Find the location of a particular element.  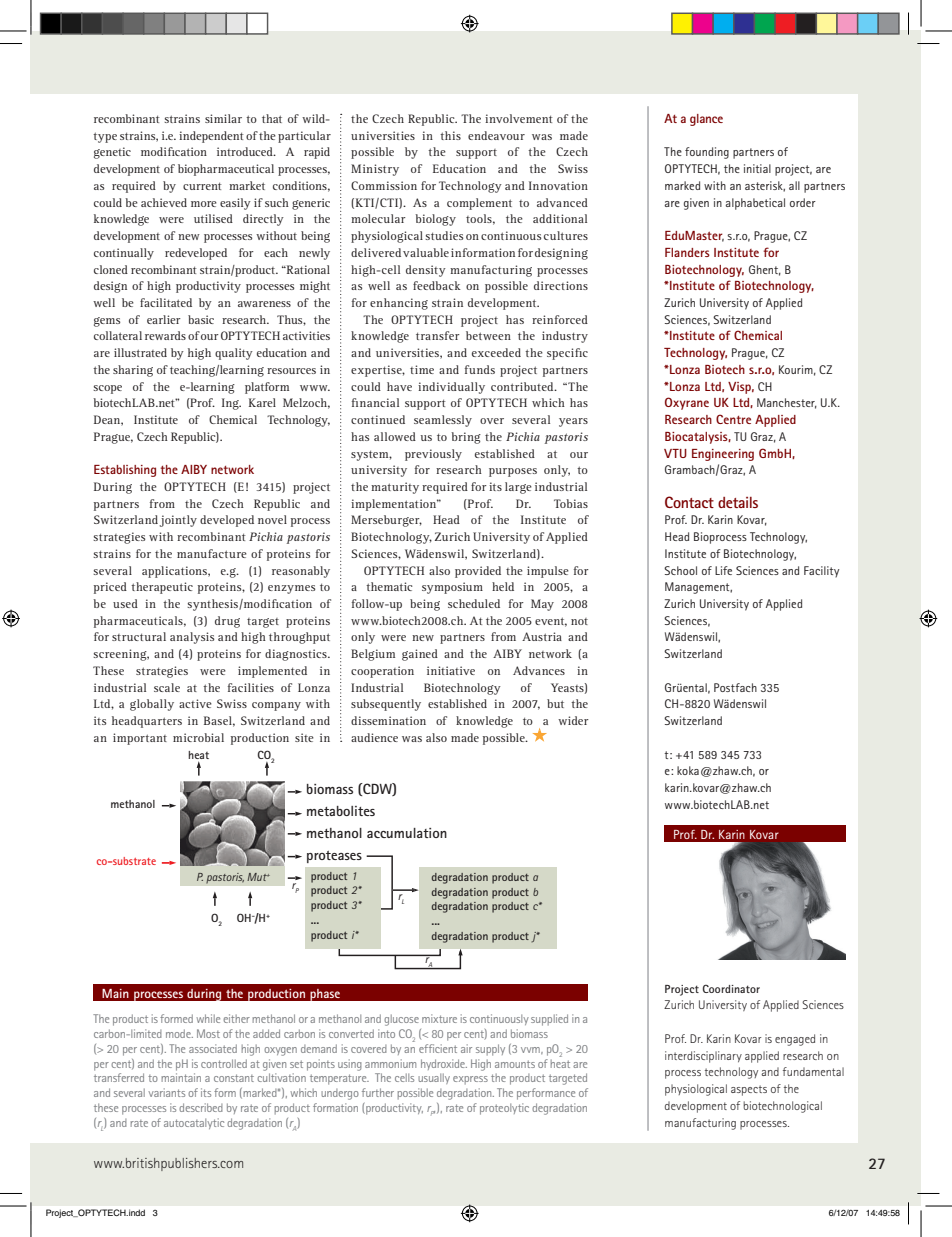

basic is located at coordinates (201, 319).
